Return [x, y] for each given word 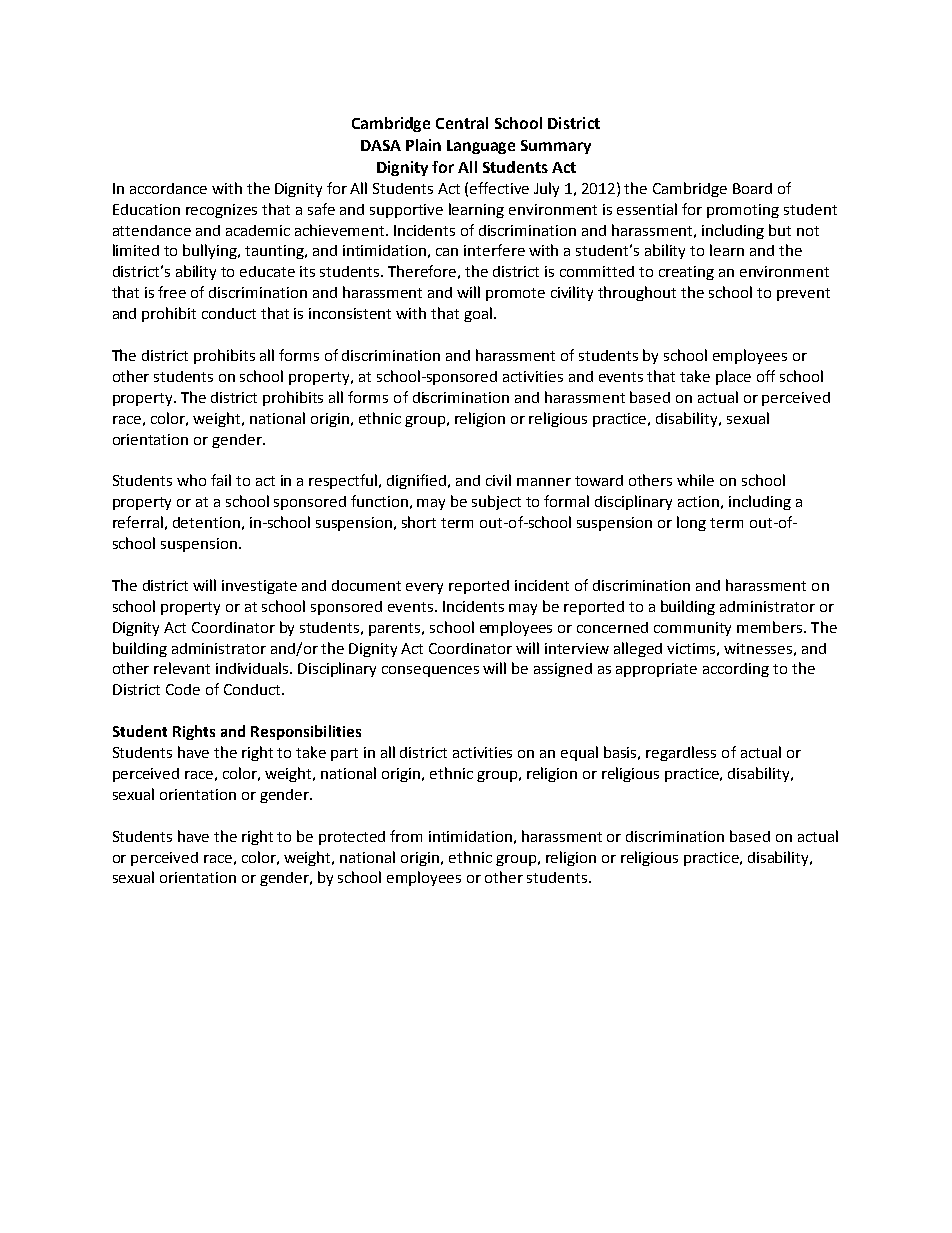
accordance [168, 188]
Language [481, 147]
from [406, 836]
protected [352, 838]
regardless [681, 753]
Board [752, 188]
